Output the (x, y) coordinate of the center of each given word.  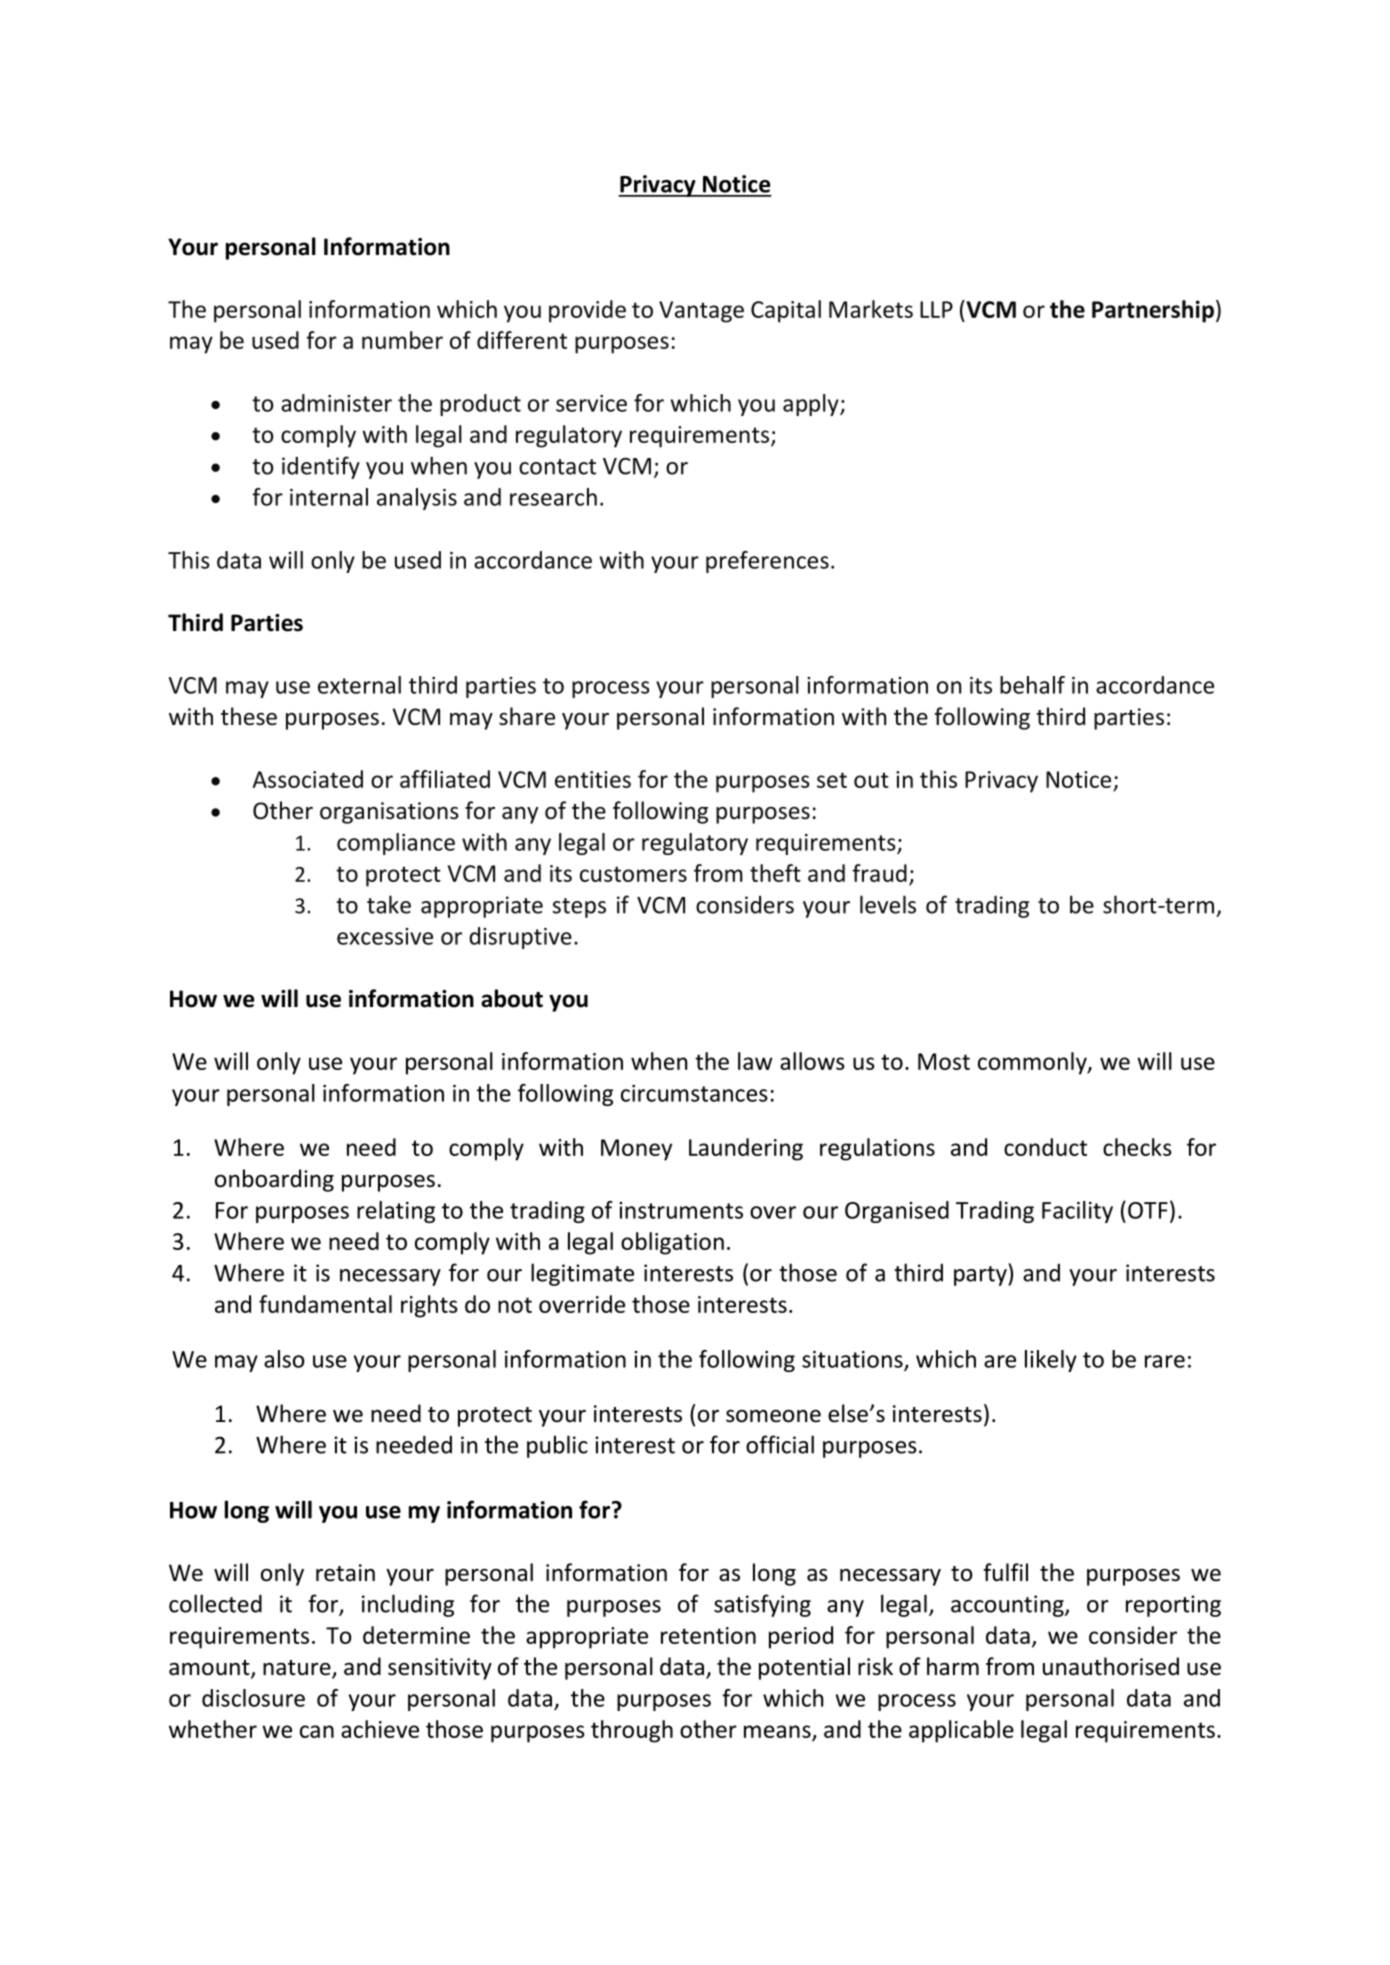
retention (708, 1635)
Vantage (701, 312)
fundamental (325, 1304)
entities (593, 779)
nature (298, 1669)
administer (336, 403)
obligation (672, 1243)
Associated (308, 779)
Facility (1077, 1212)
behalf (1032, 685)
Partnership (1153, 311)
